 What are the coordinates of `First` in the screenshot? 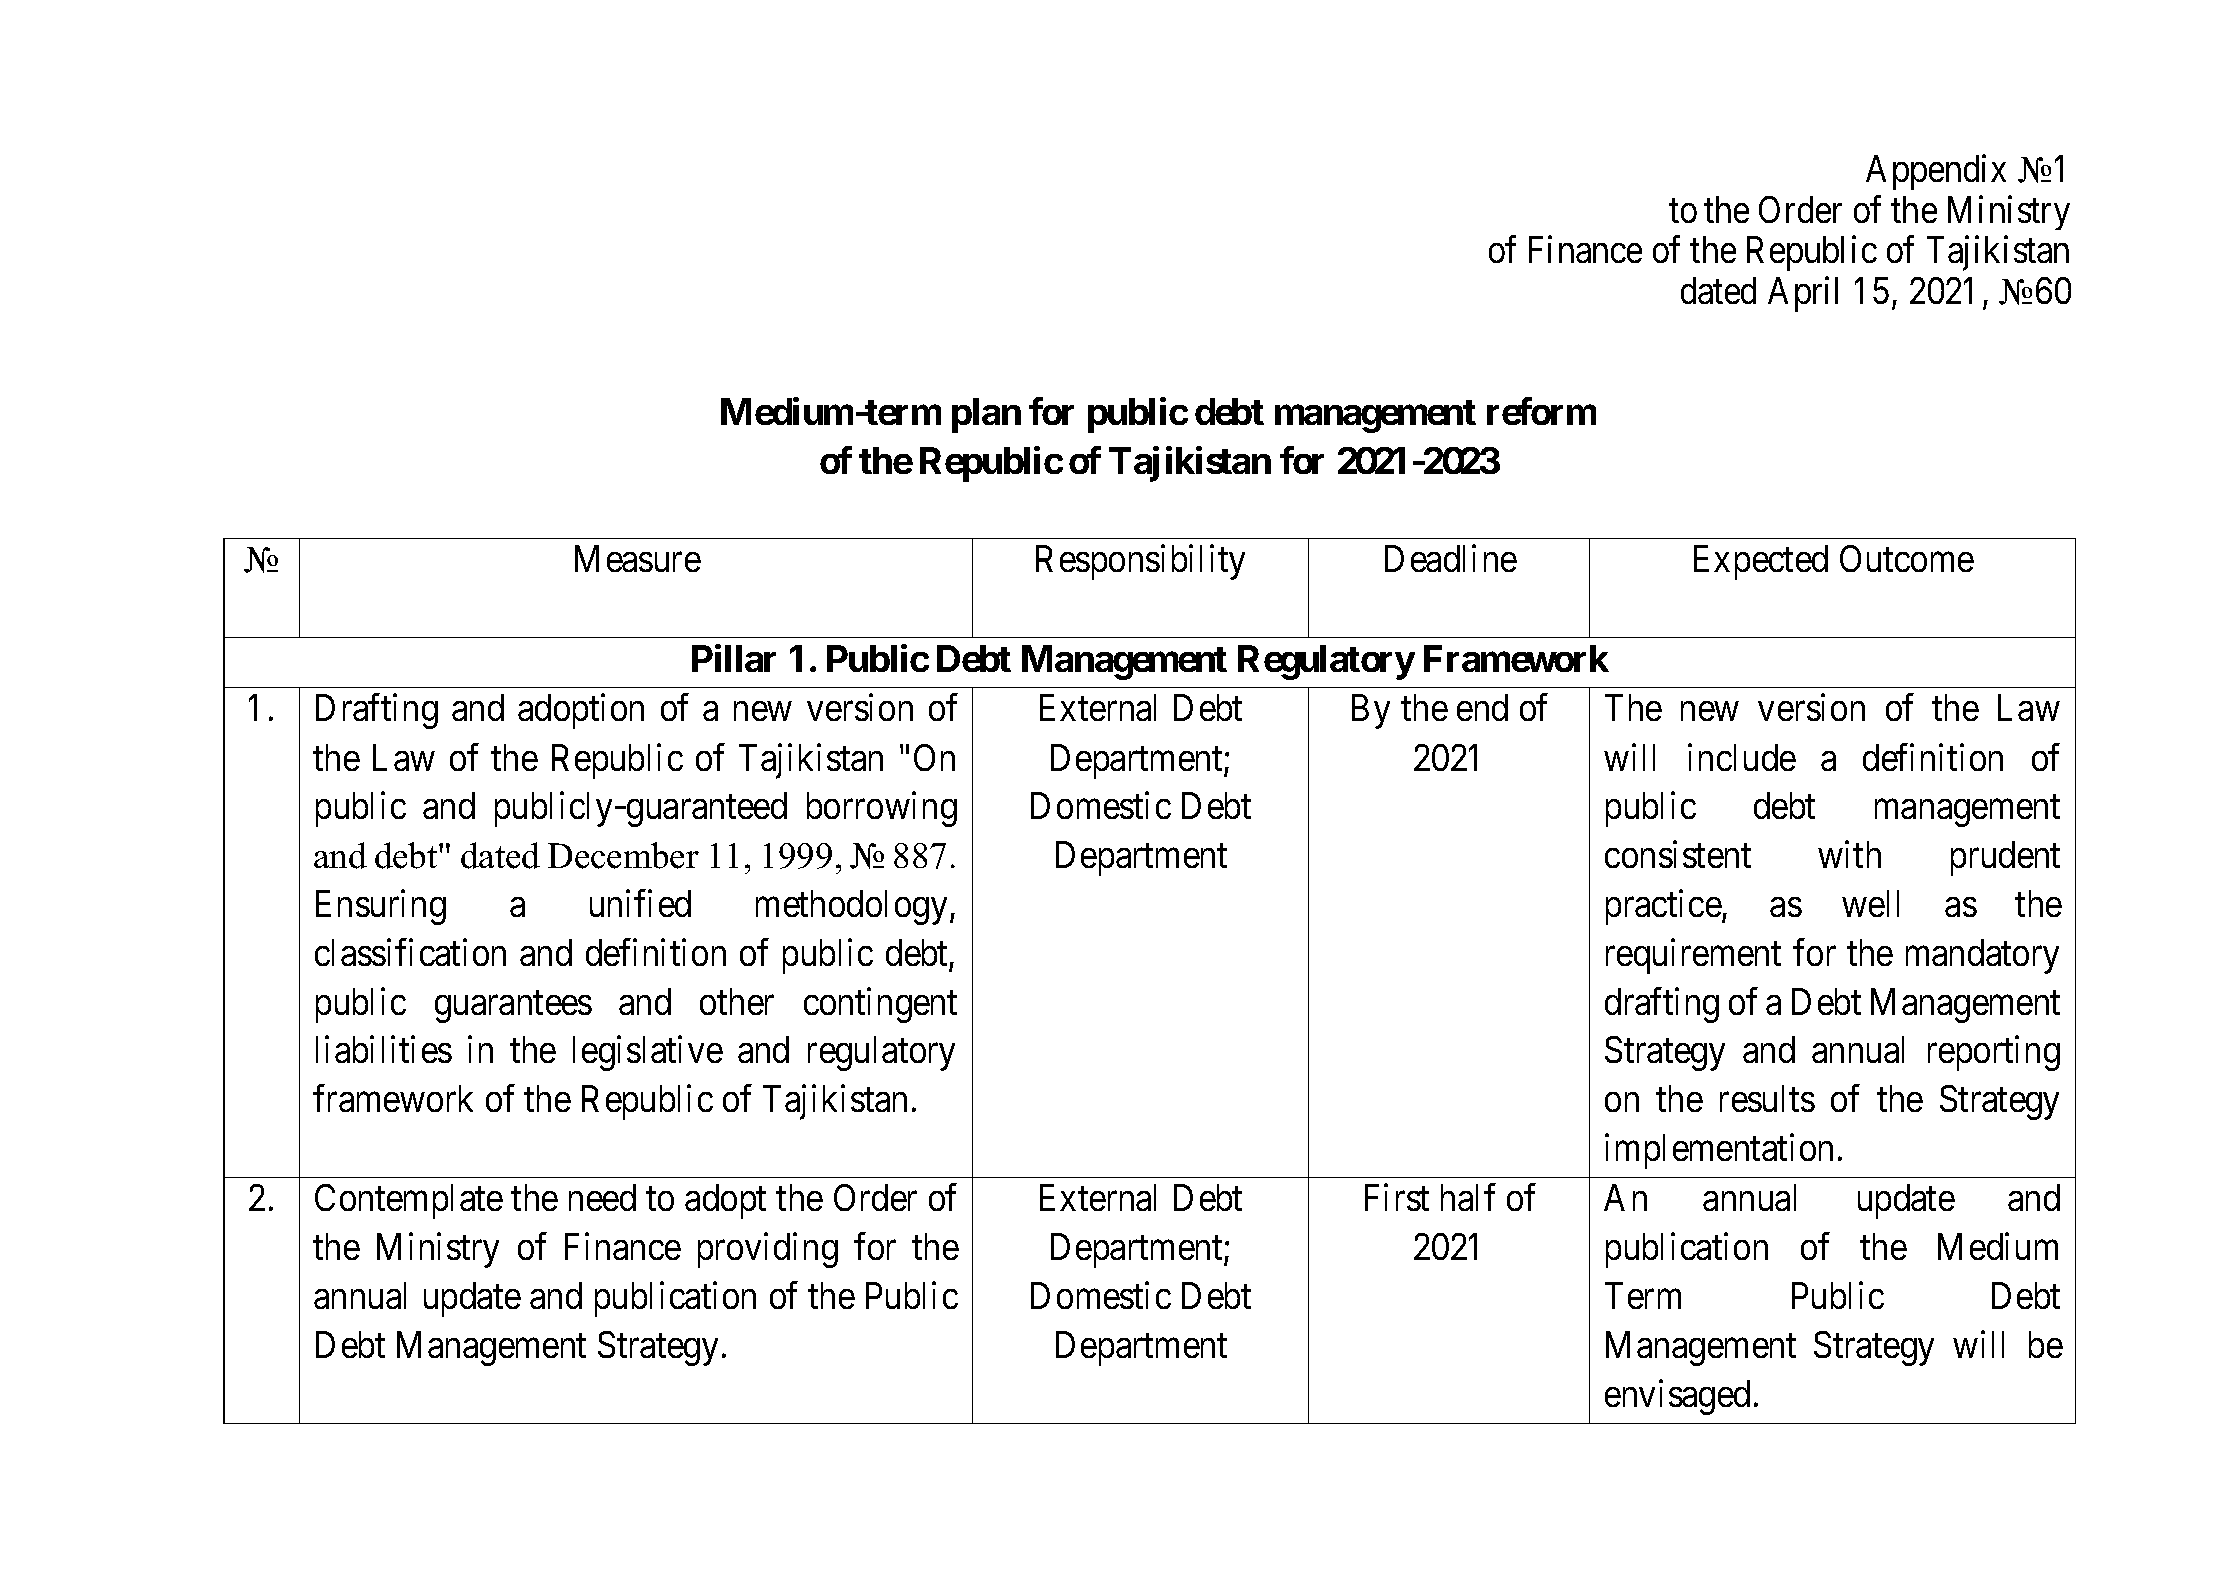 It's located at (1397, 1197).
